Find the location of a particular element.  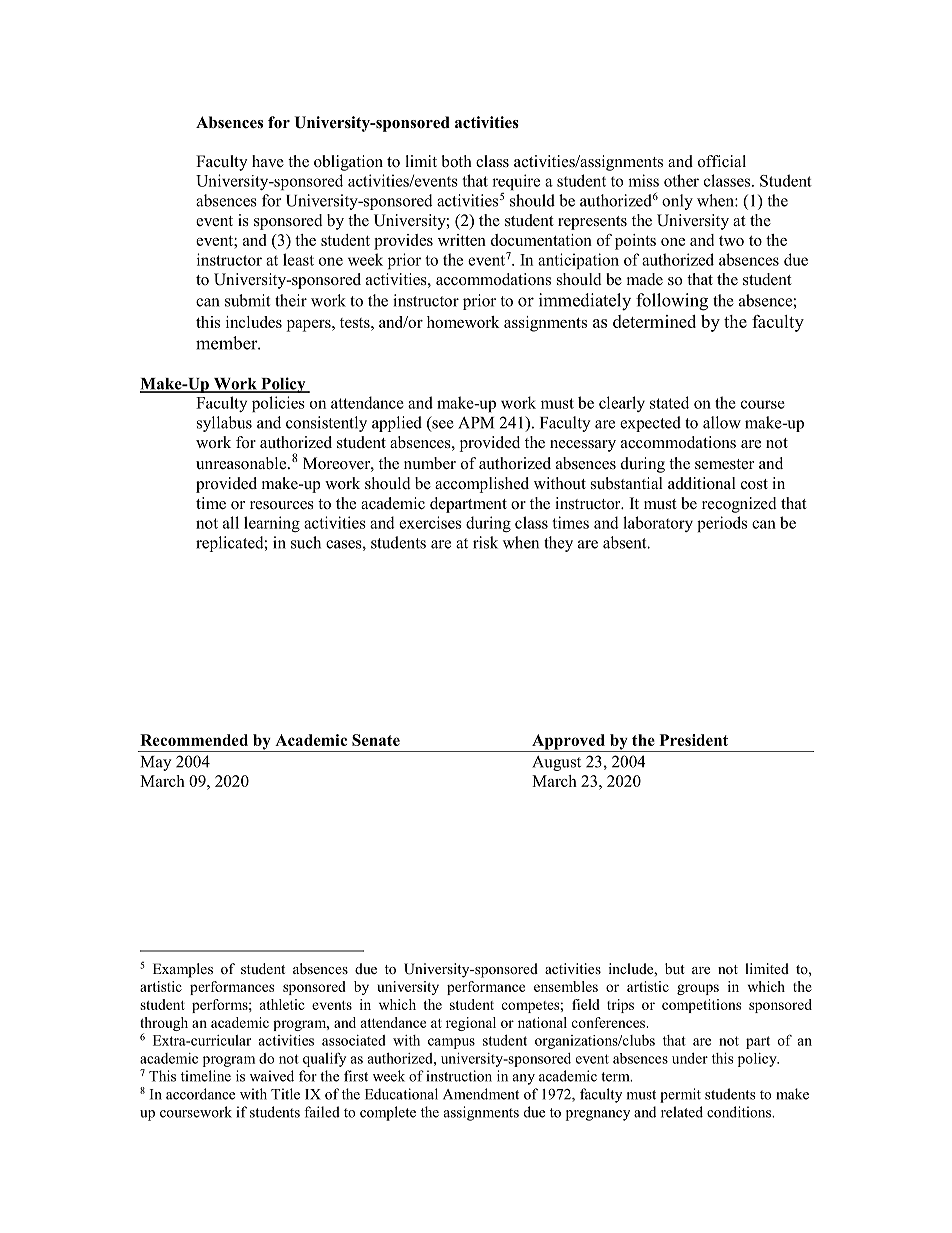

both is located at coordinates (457, 161).
